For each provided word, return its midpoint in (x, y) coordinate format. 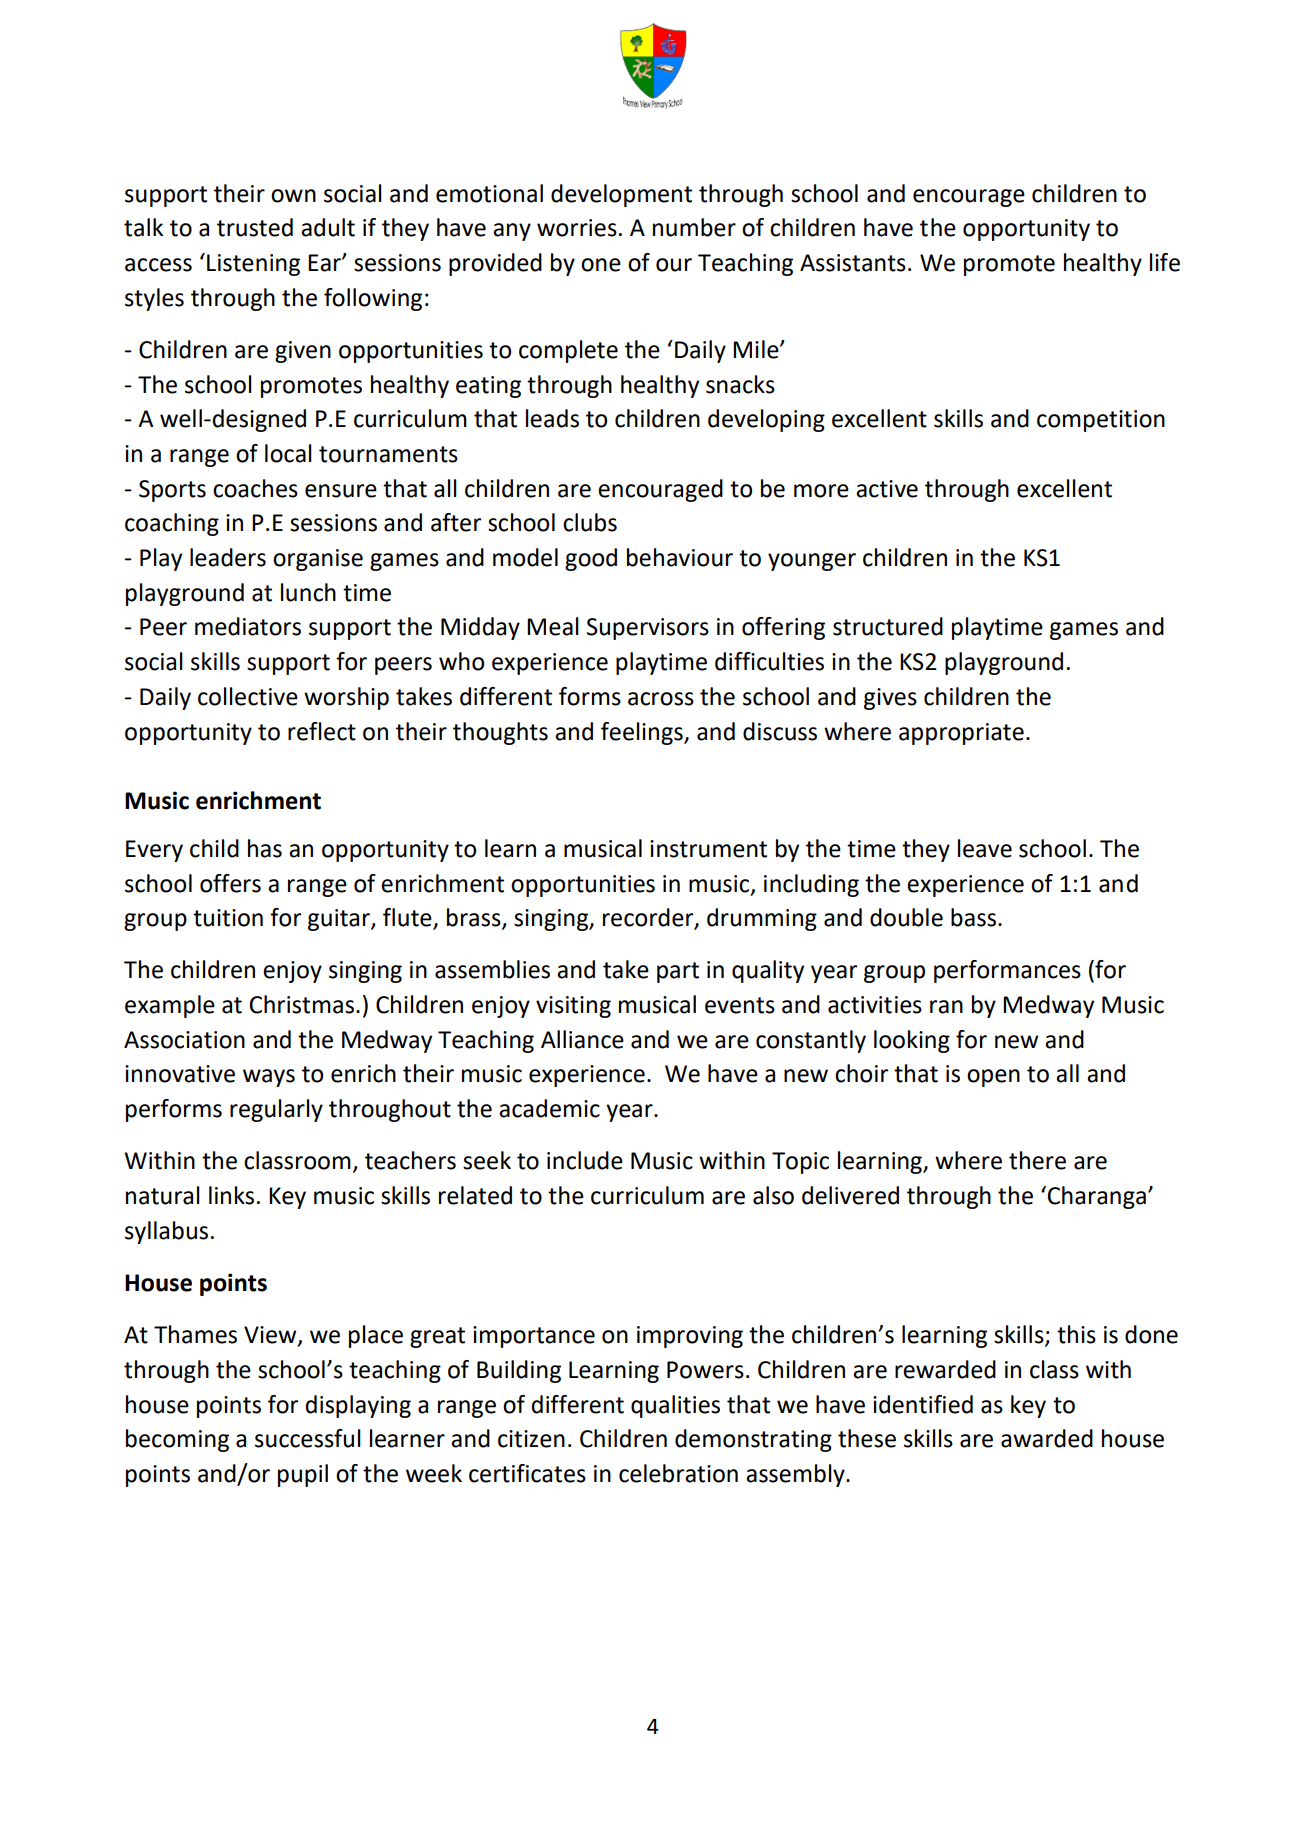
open (993, 1078)
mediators (248, 626)
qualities (675, 1406)
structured (888, 626)
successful (308, 1438)
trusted (255, 227)
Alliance (582, 1039)
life (1165, 262)
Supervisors (648, 629)
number (694, 227)
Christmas (302, 1004)
